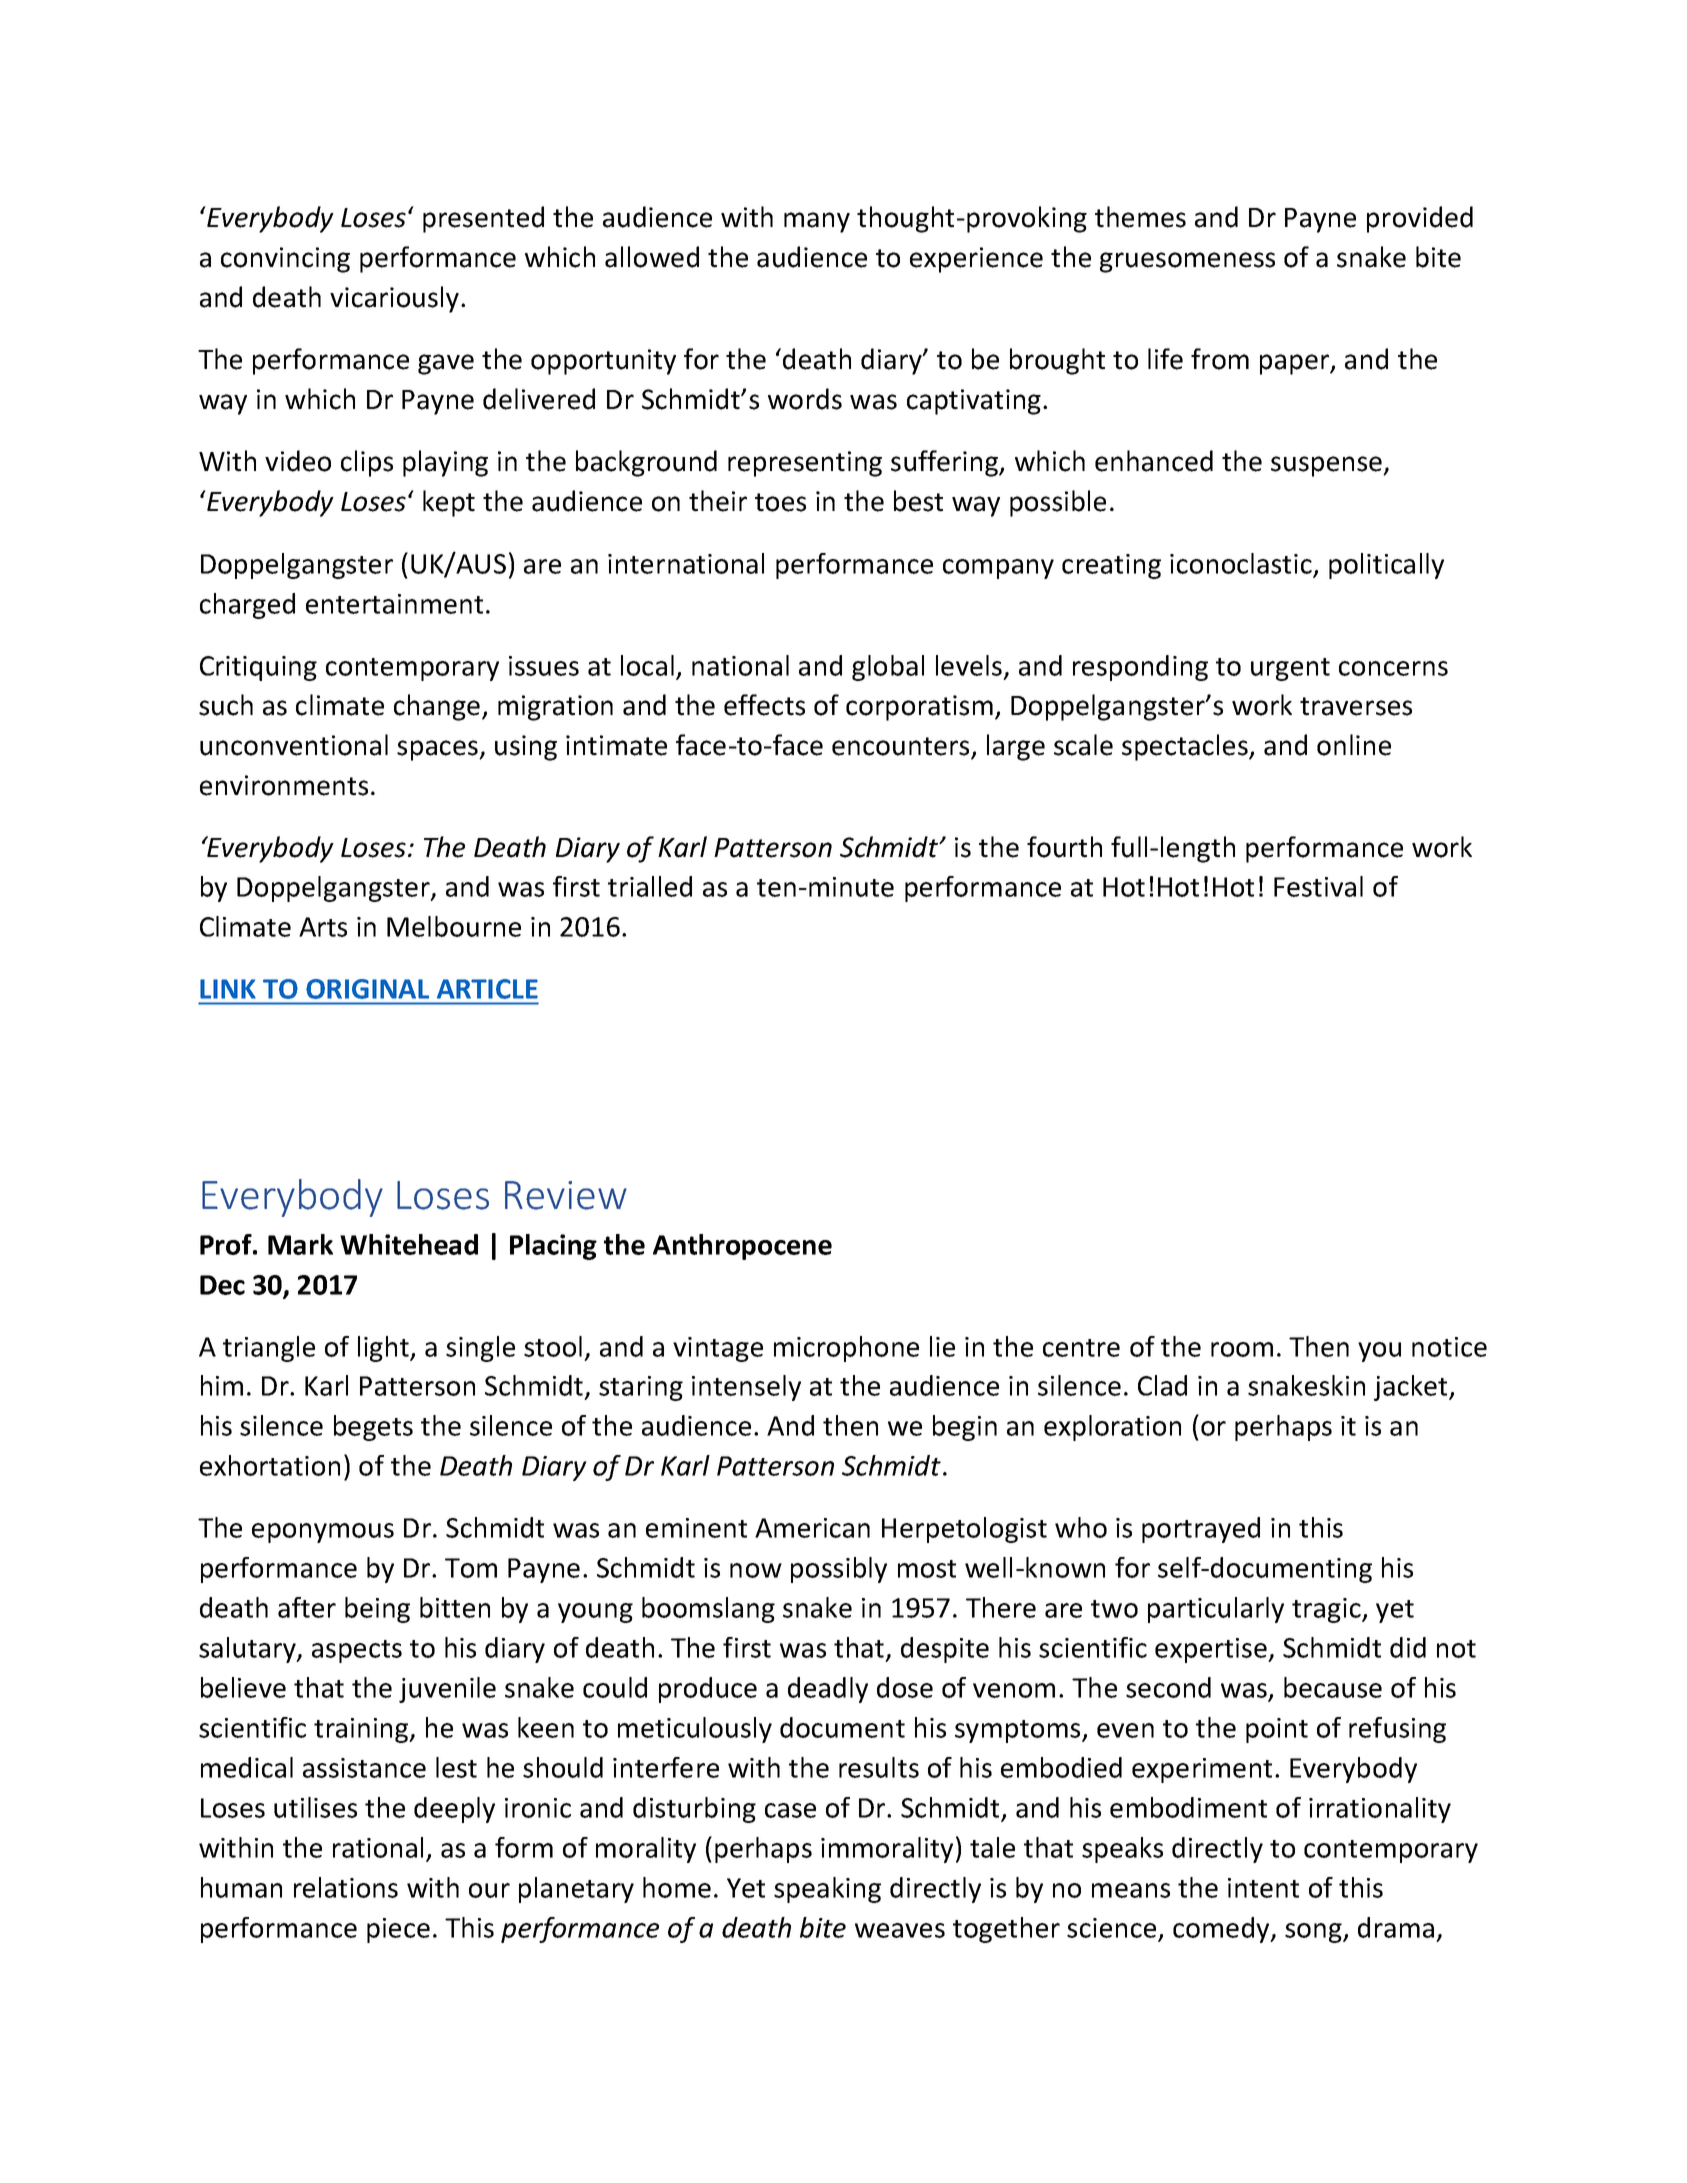  What do you see at coordinates (817, 222) in the screenshot?
I see `many` at bounding box center [817, 222].
